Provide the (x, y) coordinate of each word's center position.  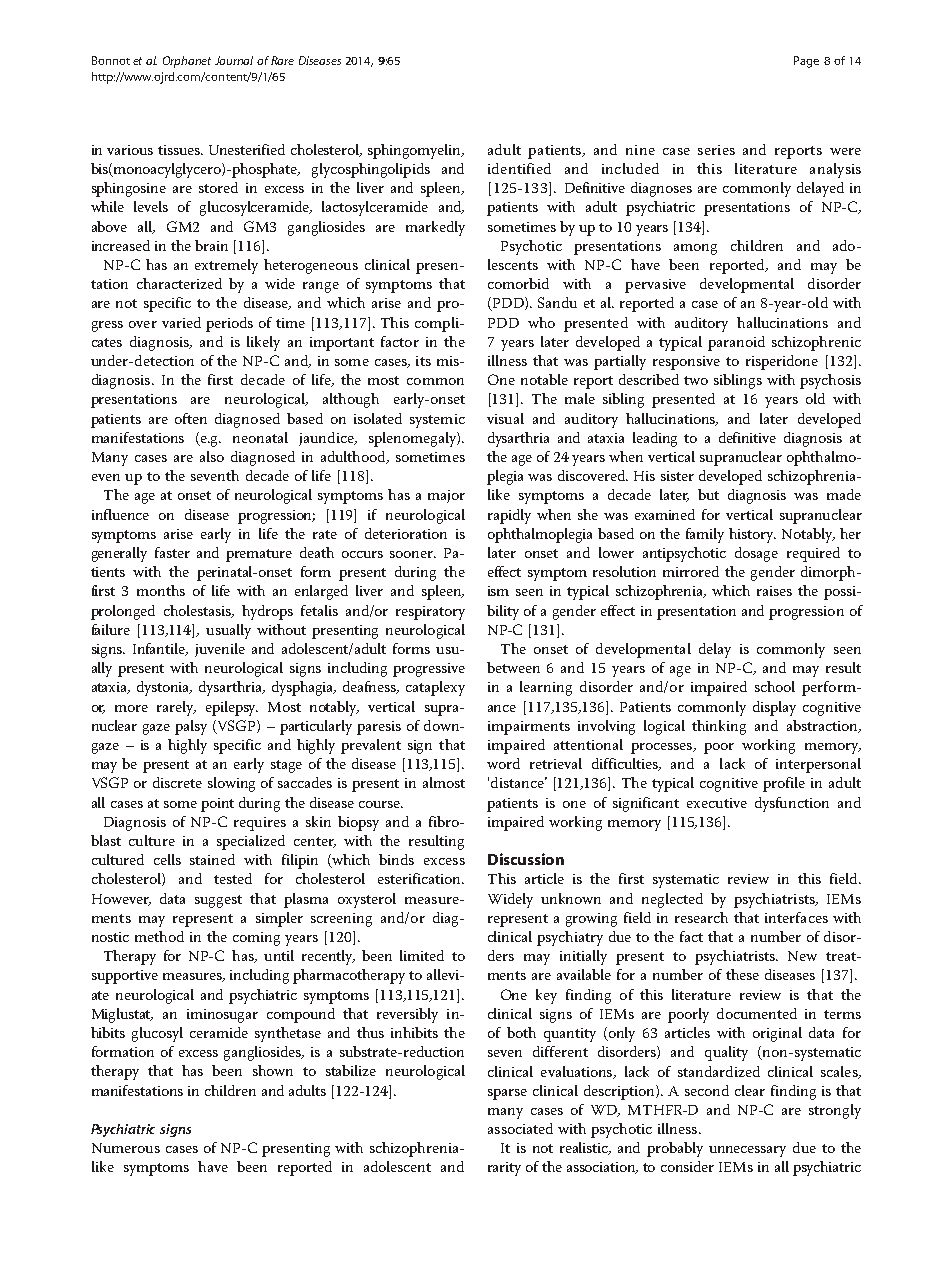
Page (806, 62)
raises (774, 591)
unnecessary (747, 1151)
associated (520, 1128)
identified (519, 168)
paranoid (736, 343)
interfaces (796, 917)
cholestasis (198, 611)
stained (212, 859)
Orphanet (187, 62)
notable (544, 379)
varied (181, 322)
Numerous (126, 1148)
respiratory (430, 613)
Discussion (526, 859)
